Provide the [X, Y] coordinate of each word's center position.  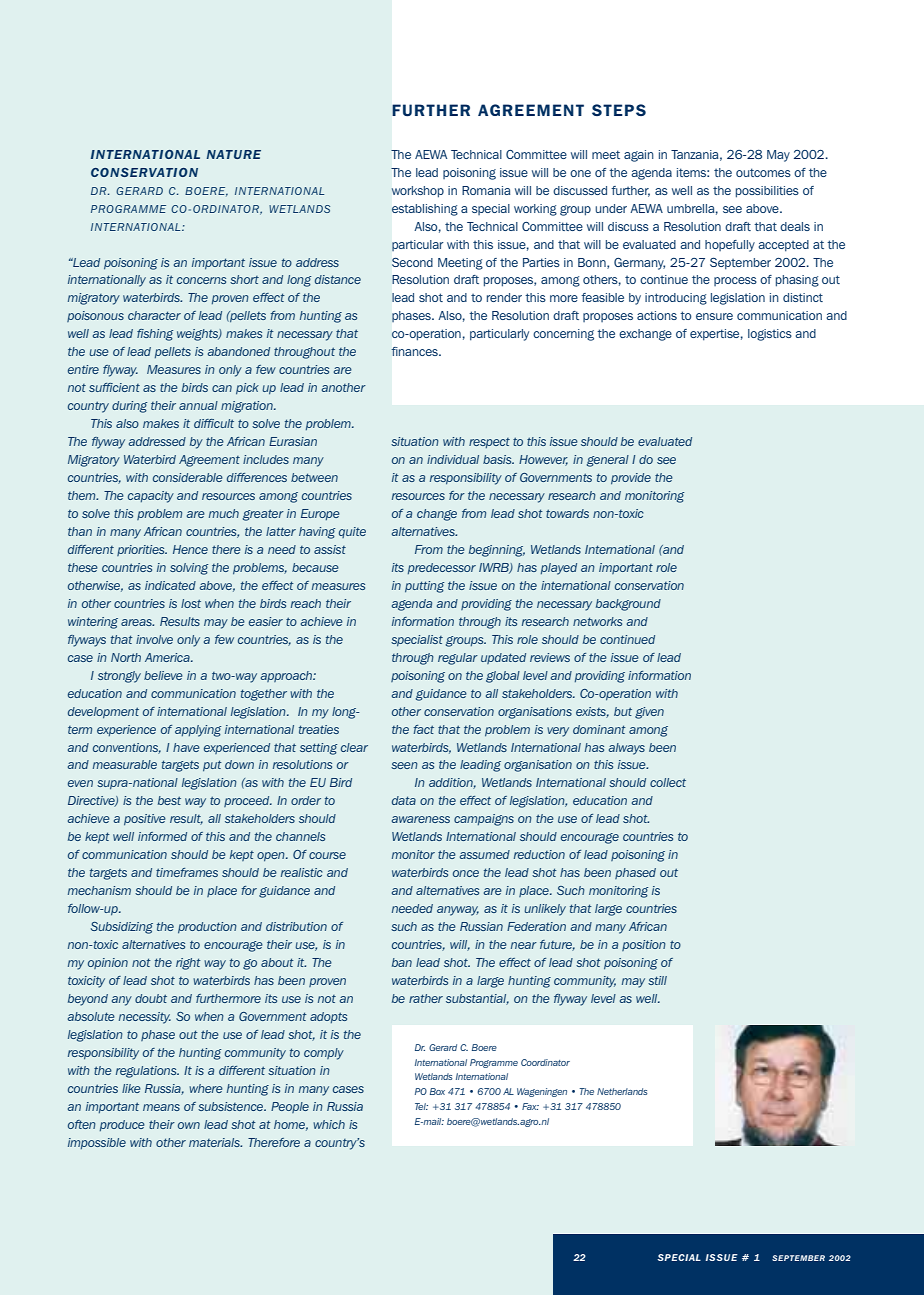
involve [154, 639]
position [644, 945]
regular [458, 659]
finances [415, 351]
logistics [770, 335]
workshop [417, 192]
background [628, 605]
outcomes [763, 172]
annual [198, 405]
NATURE [234, 154]
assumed [485, 854]
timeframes [187, 872]
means [161, 1107]
